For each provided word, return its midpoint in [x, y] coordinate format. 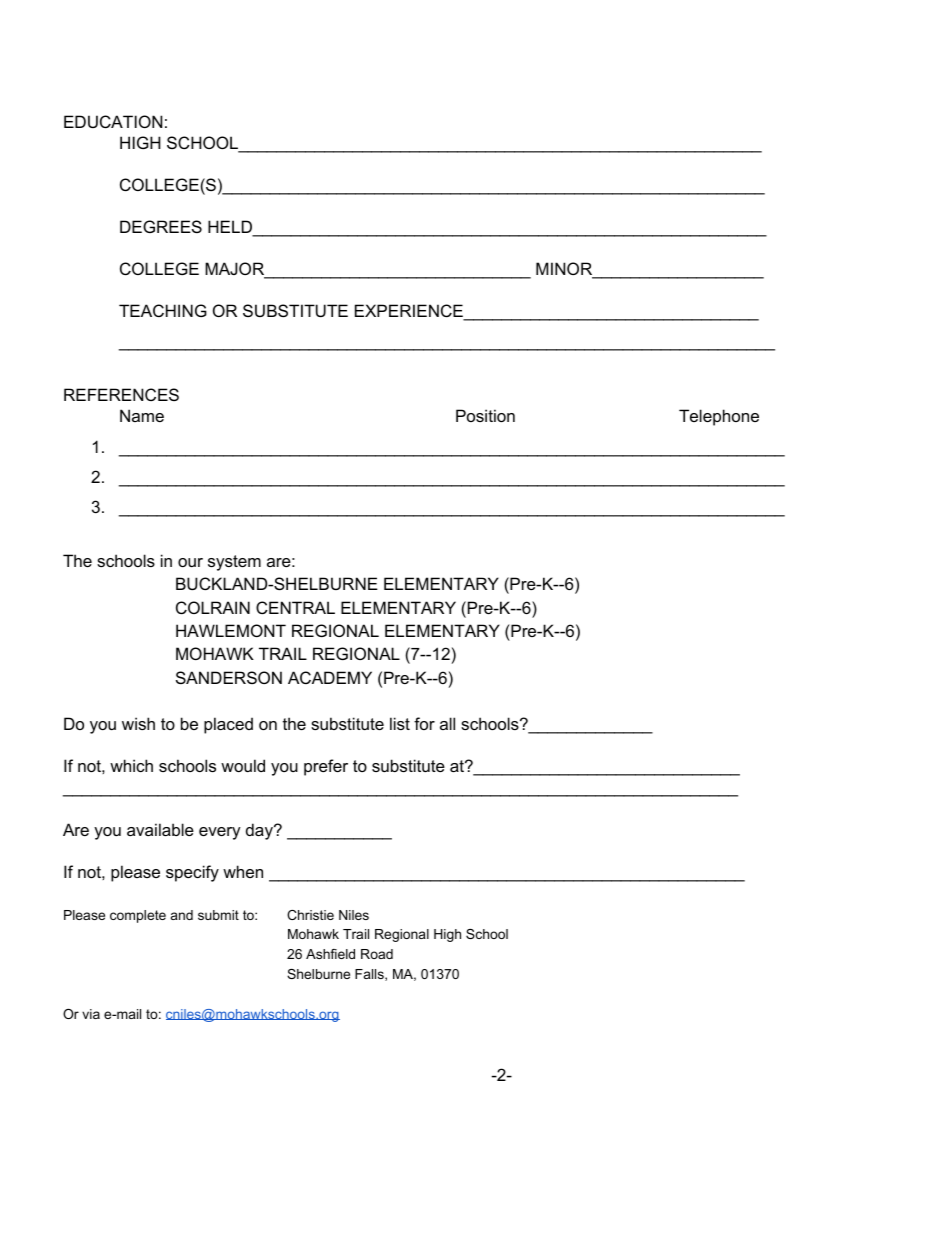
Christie [310, 915]
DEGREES [161, 226]
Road [377, 954]
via [91, 1014]
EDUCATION [113, 121]
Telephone [719, 417]
